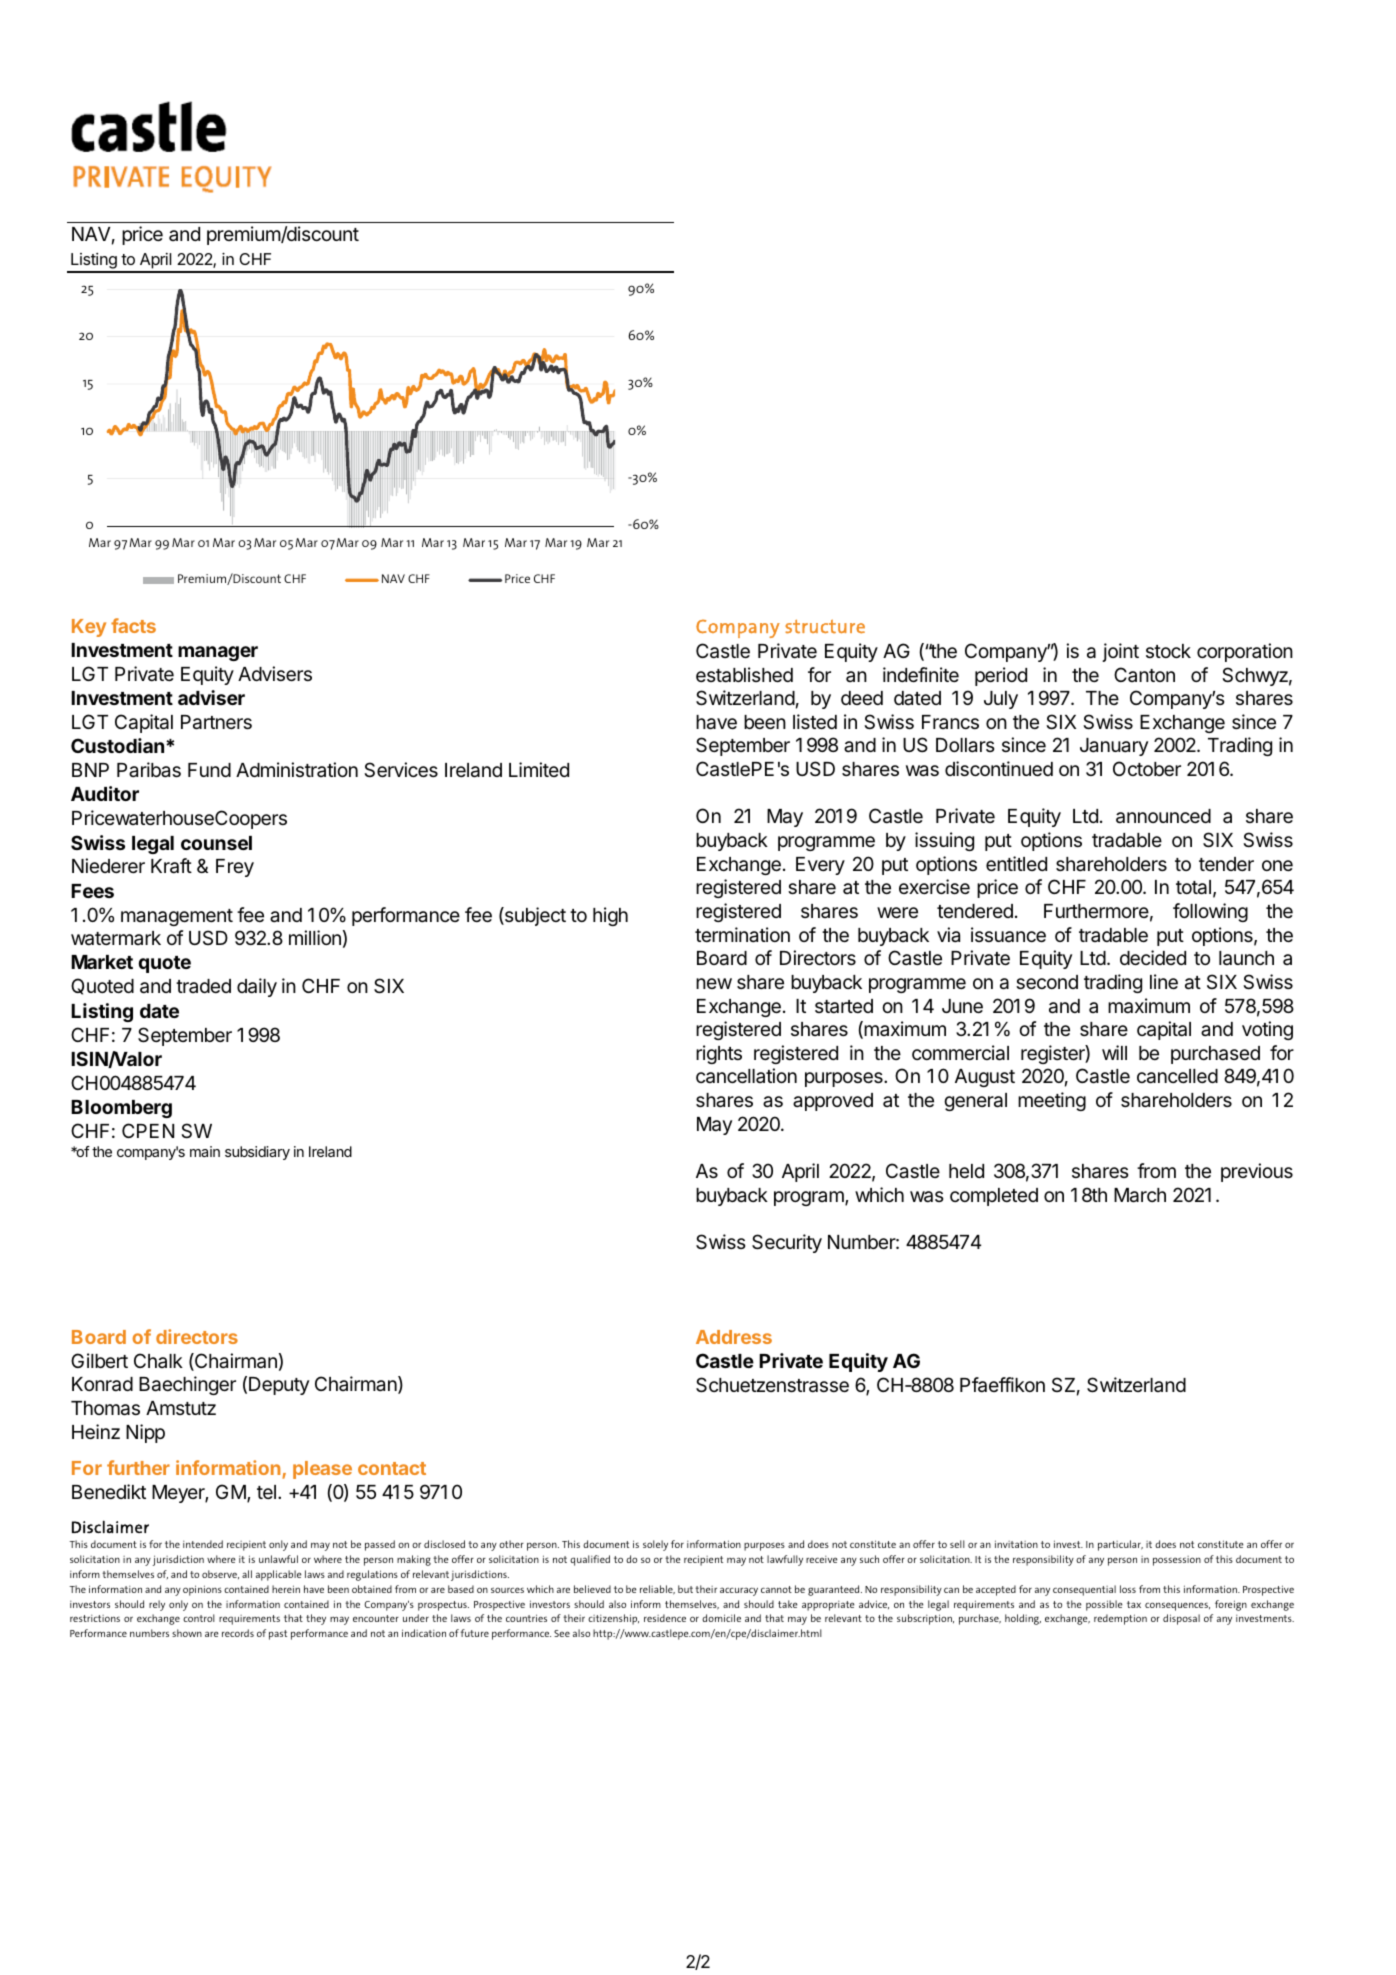 This screenshot has height=1975, width=1396. Describe the element at coordinates (205, 1151) in the screenshot. I see `main` at that location.
